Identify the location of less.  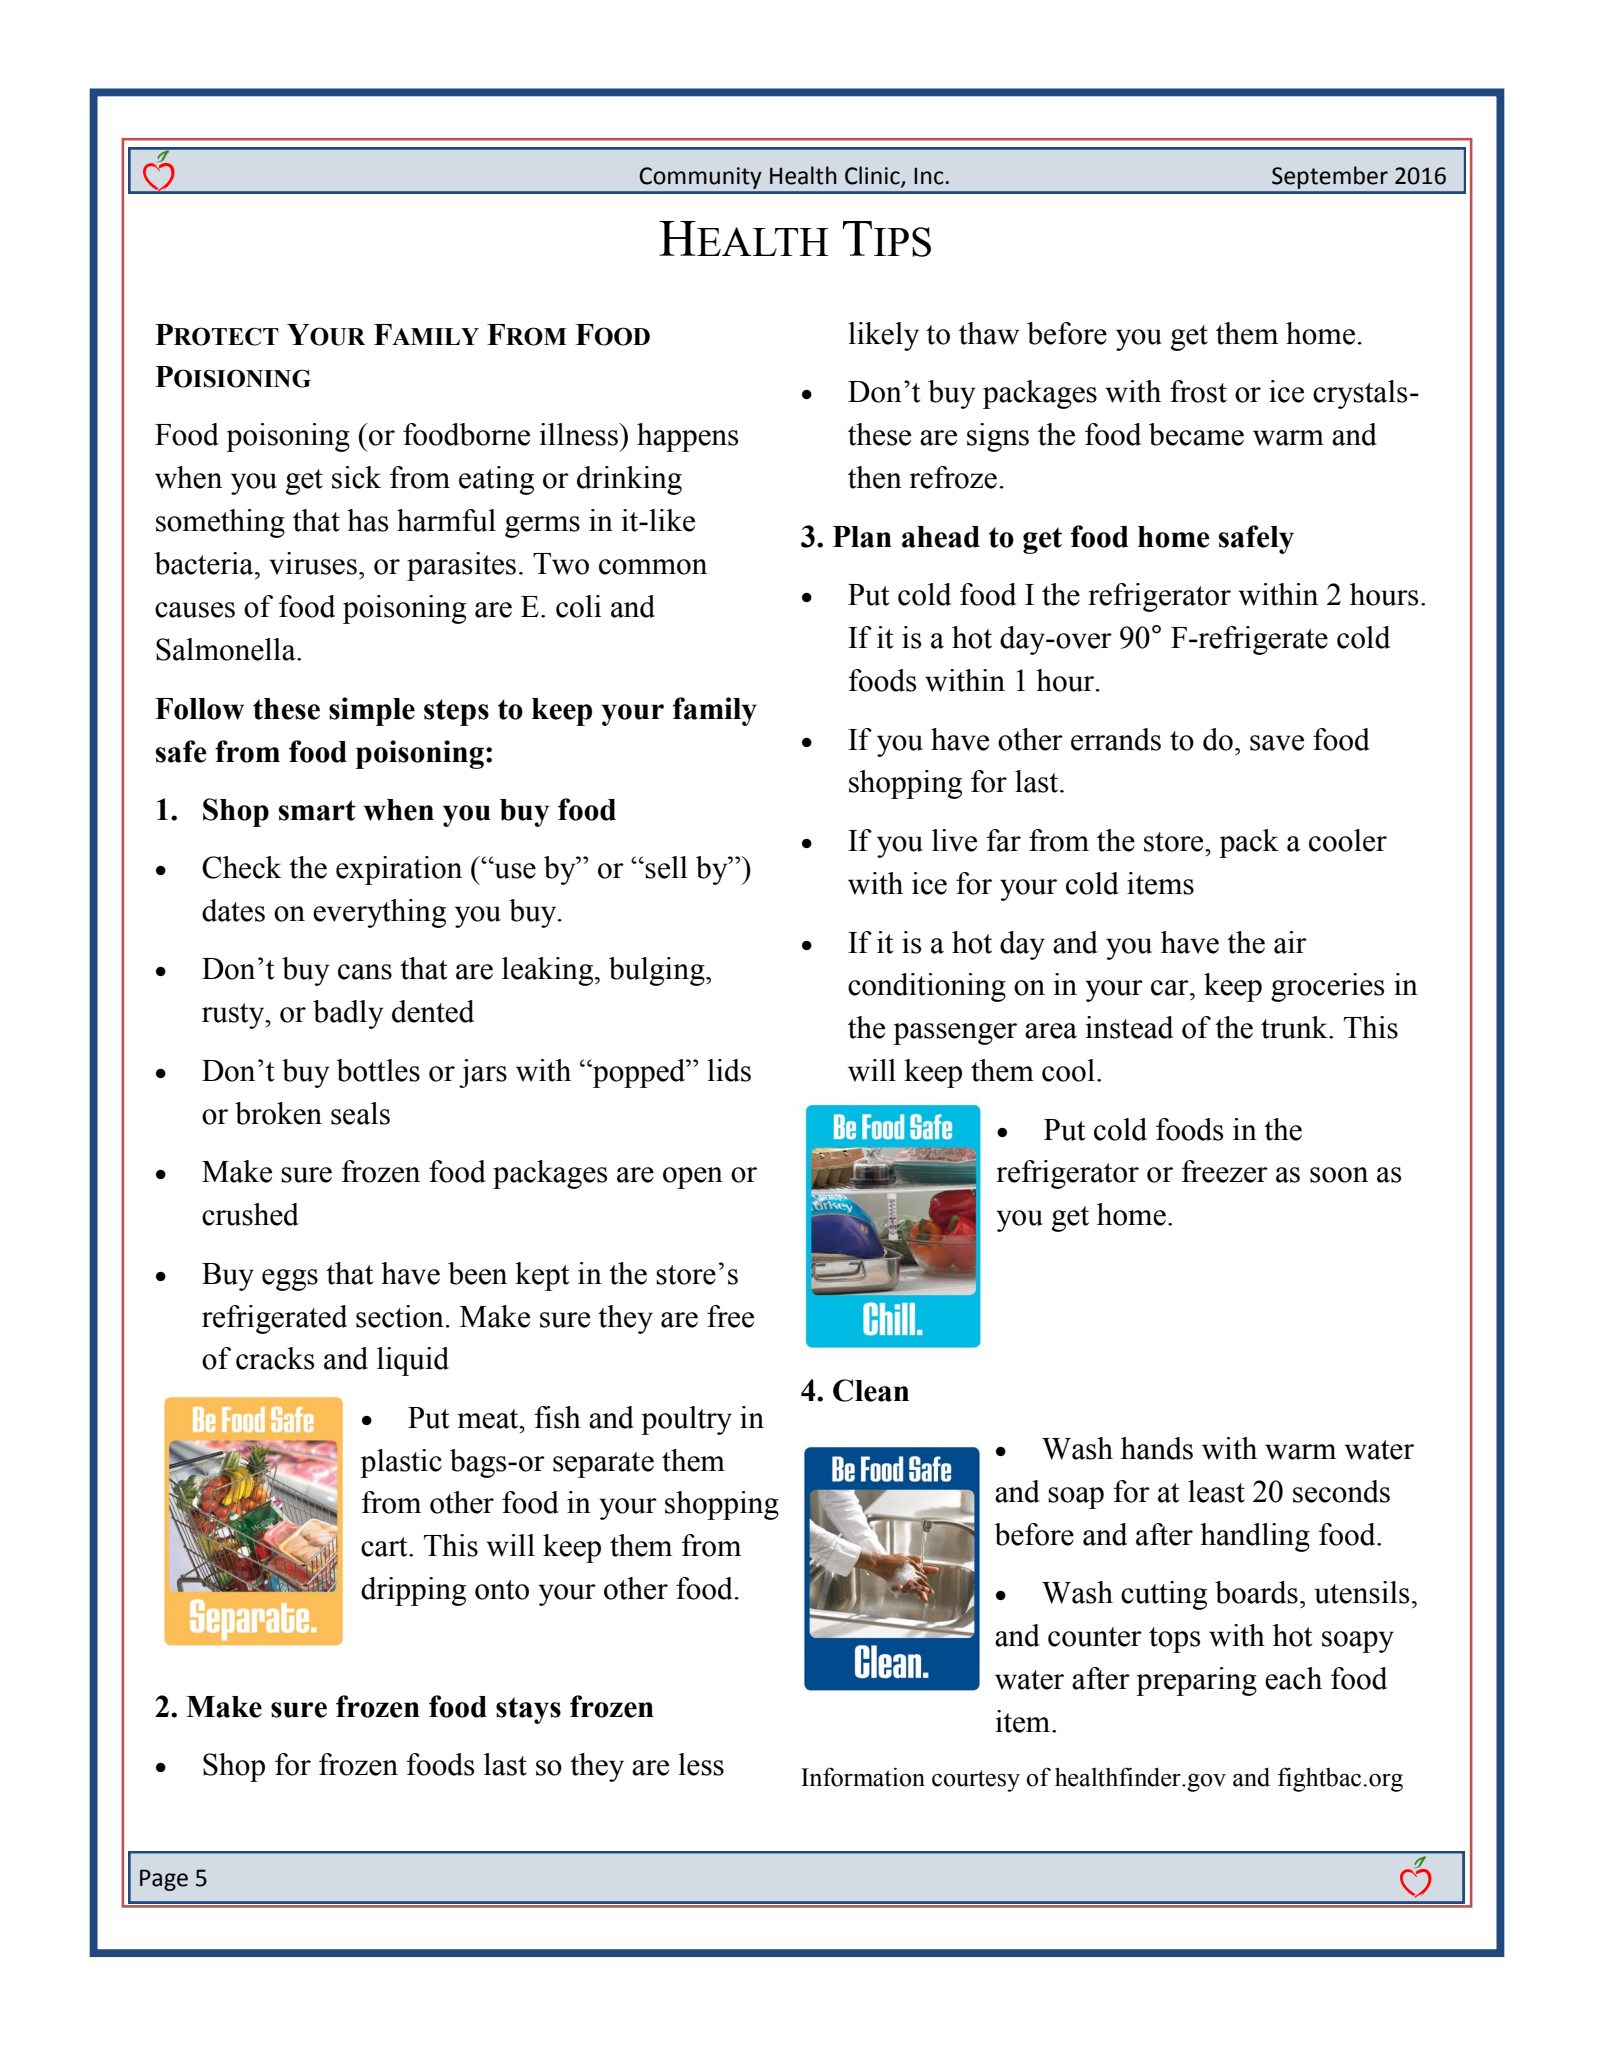
(701, 1764).
